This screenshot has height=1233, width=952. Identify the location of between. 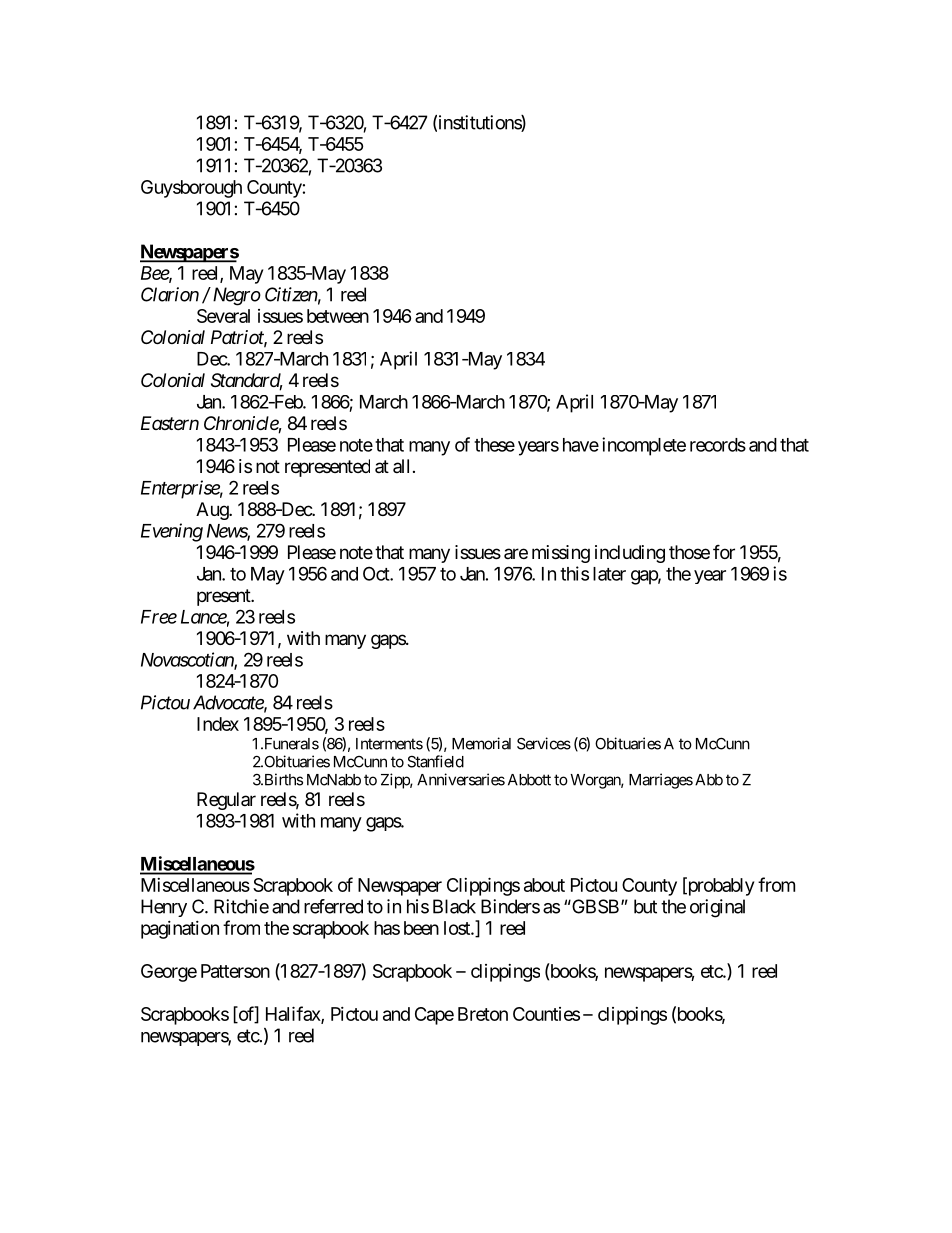
(338, 316).
